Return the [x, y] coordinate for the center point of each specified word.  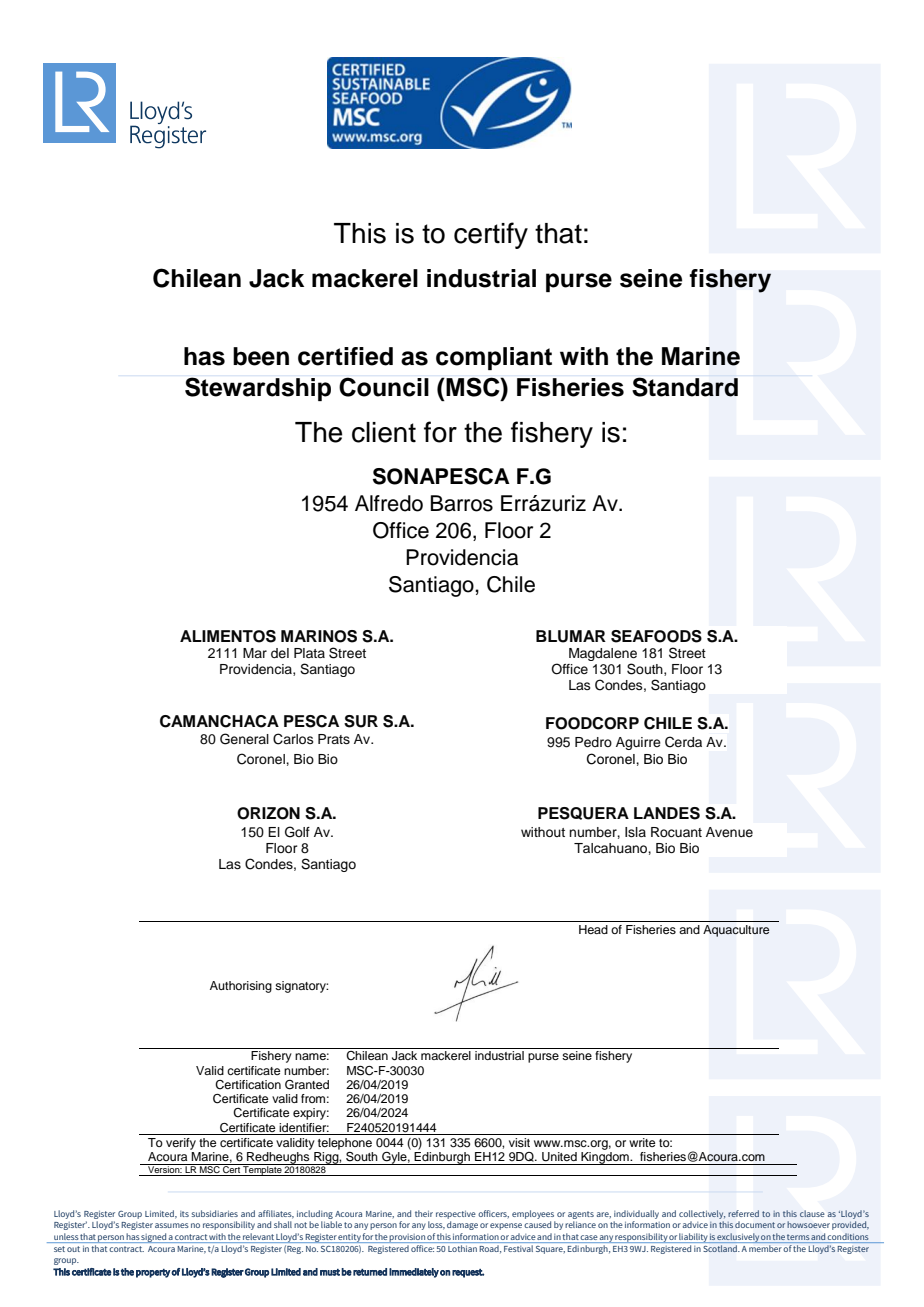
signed [154, 1238]
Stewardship [258, 389]
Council [384, 387]
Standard [685, 387]
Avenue [729, 832]
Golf [297, 832]
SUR [361, 721]
